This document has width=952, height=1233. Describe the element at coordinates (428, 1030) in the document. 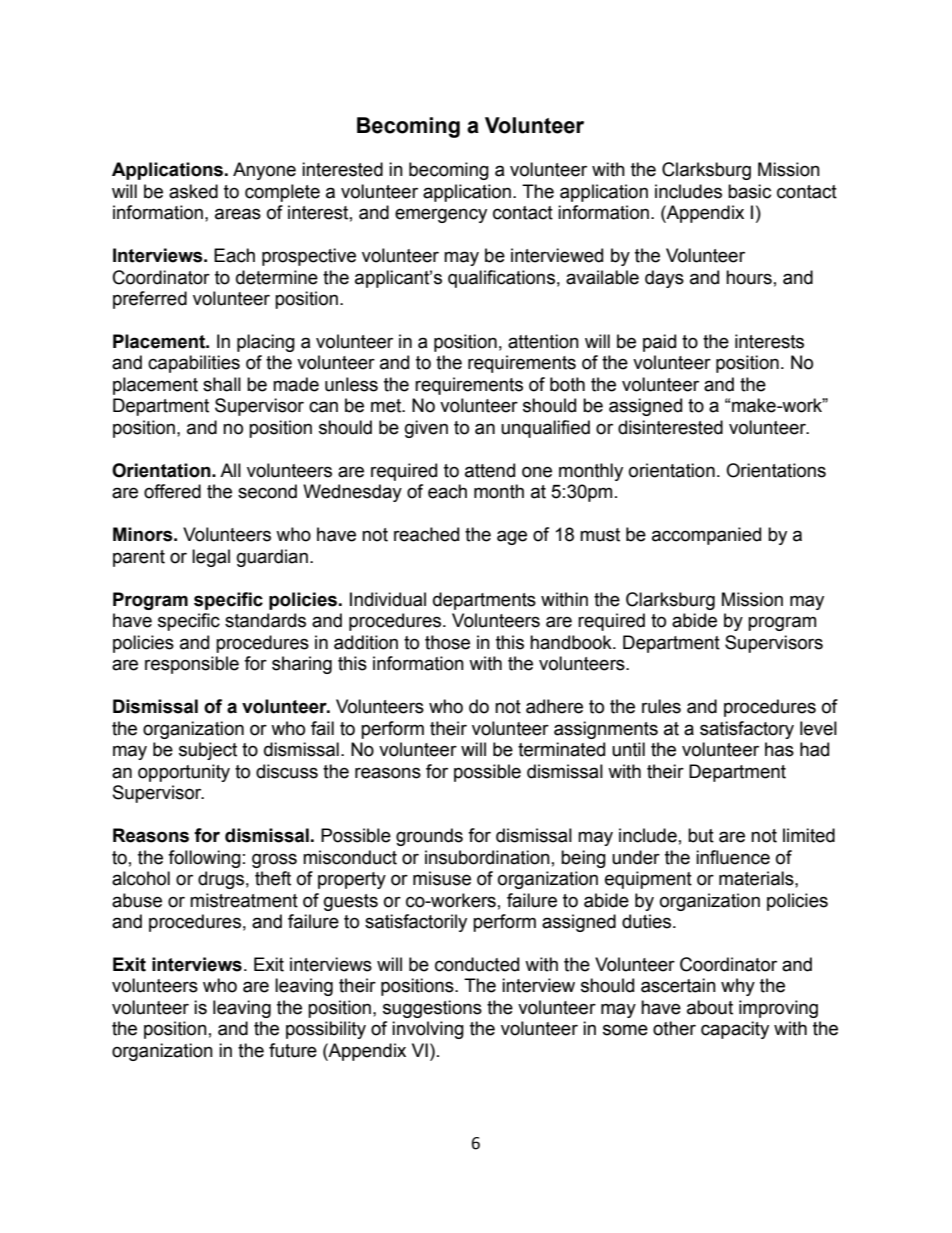

I see `involving` at that location.
